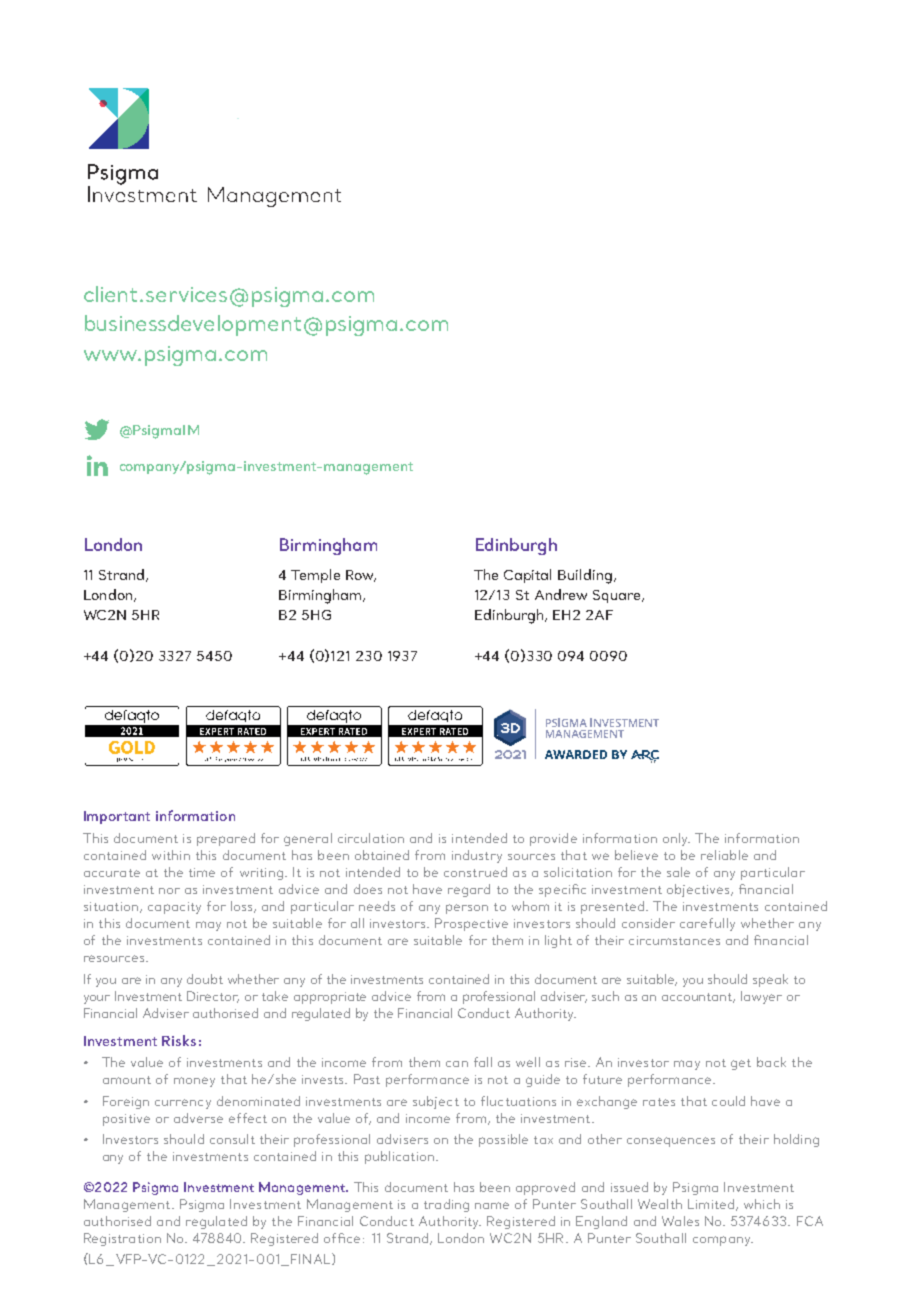 The image size is (924, 1308). I want to click on only, so click(676, 839).
